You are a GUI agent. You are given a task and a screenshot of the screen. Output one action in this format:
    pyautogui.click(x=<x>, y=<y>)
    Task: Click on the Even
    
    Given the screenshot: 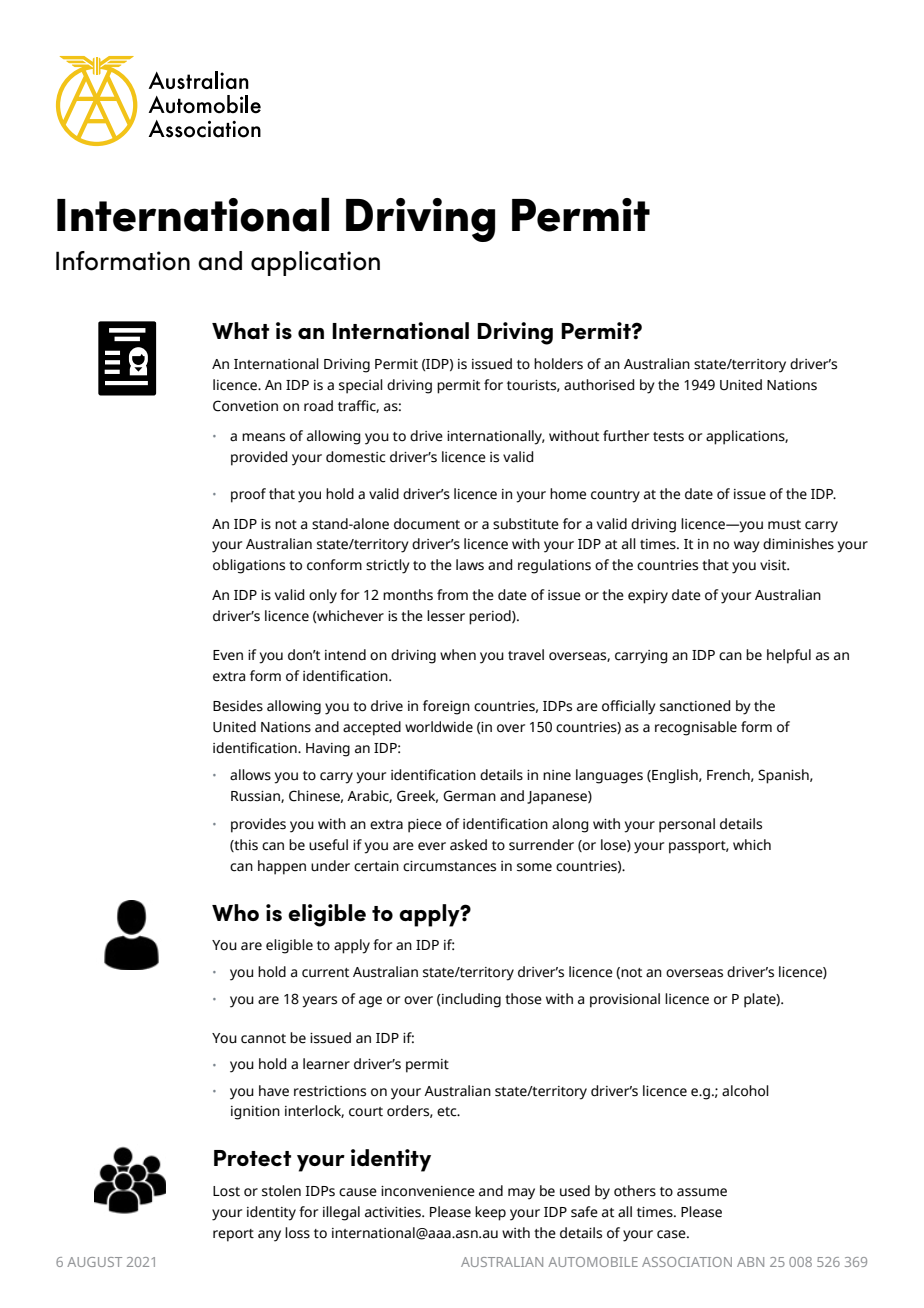 What is the action you would take?
    pyautogui.click(x=228, y=655)
